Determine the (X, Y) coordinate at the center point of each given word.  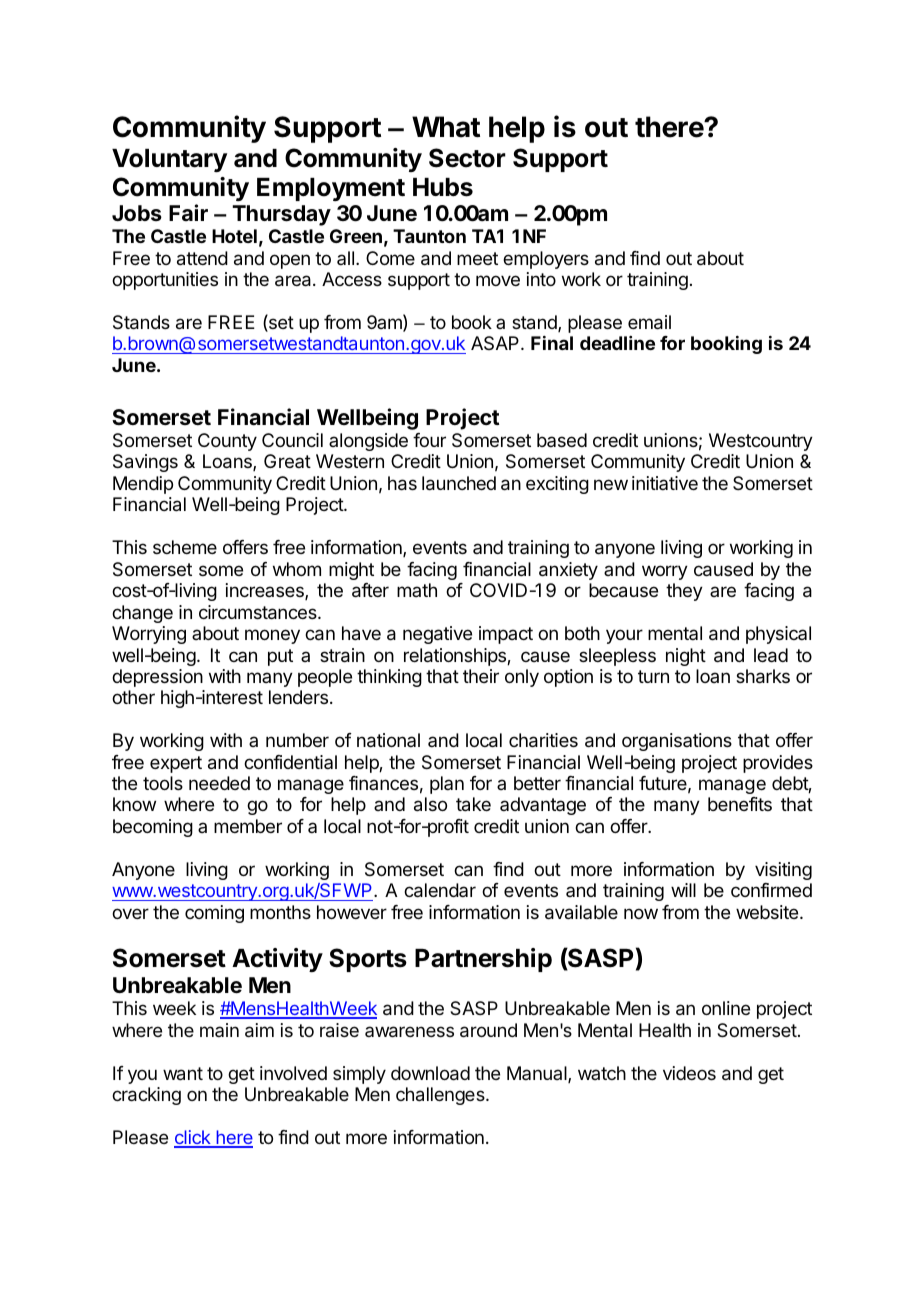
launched (459, 483)
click (193, 1138)
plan (447, 785)
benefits (740, 804)
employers (546, 260)
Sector (467, 158)
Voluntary (169, 160)
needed (219, 783)
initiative (665, 483)
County (227, 442)
